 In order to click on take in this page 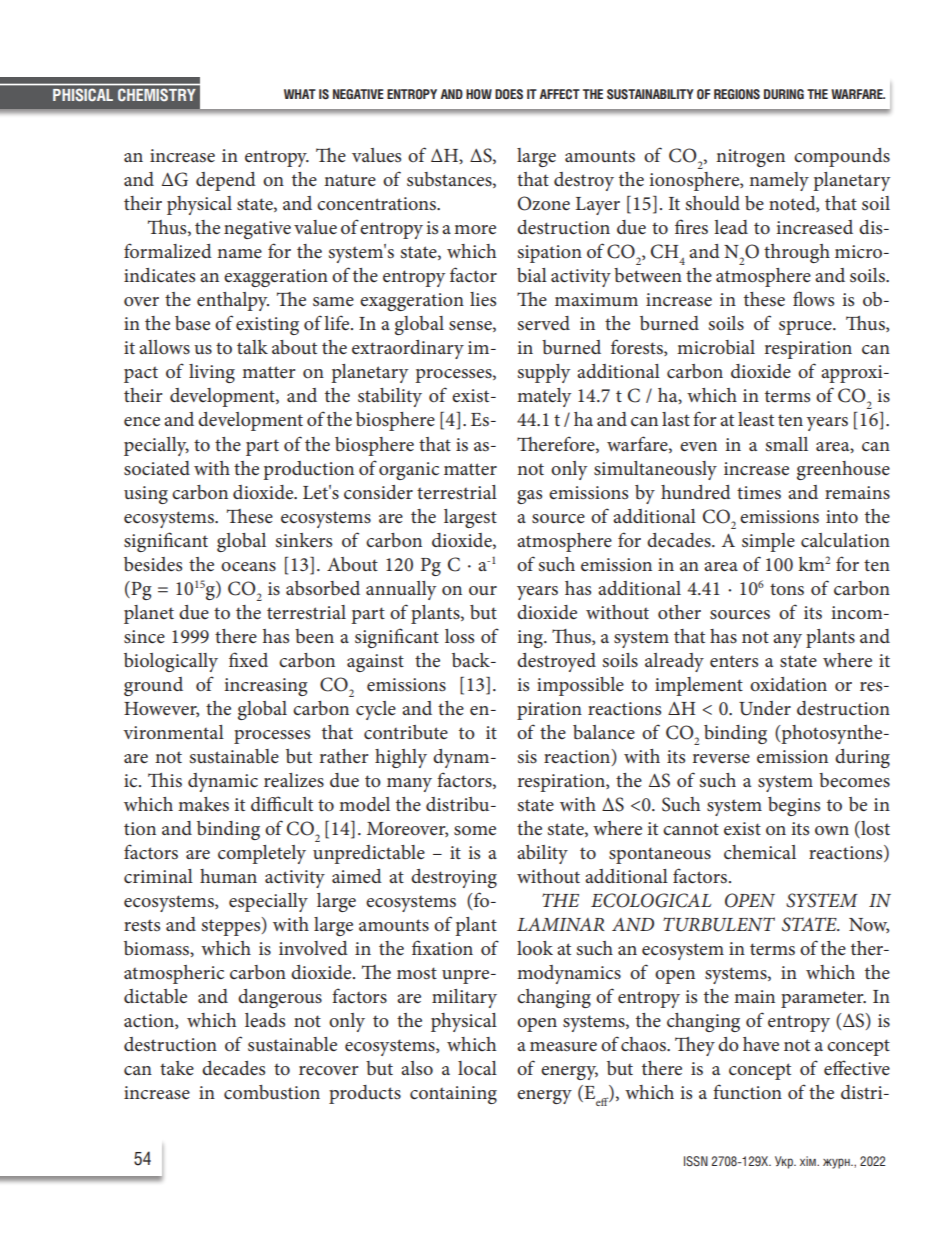, I will do `click(177, 1068)`.
